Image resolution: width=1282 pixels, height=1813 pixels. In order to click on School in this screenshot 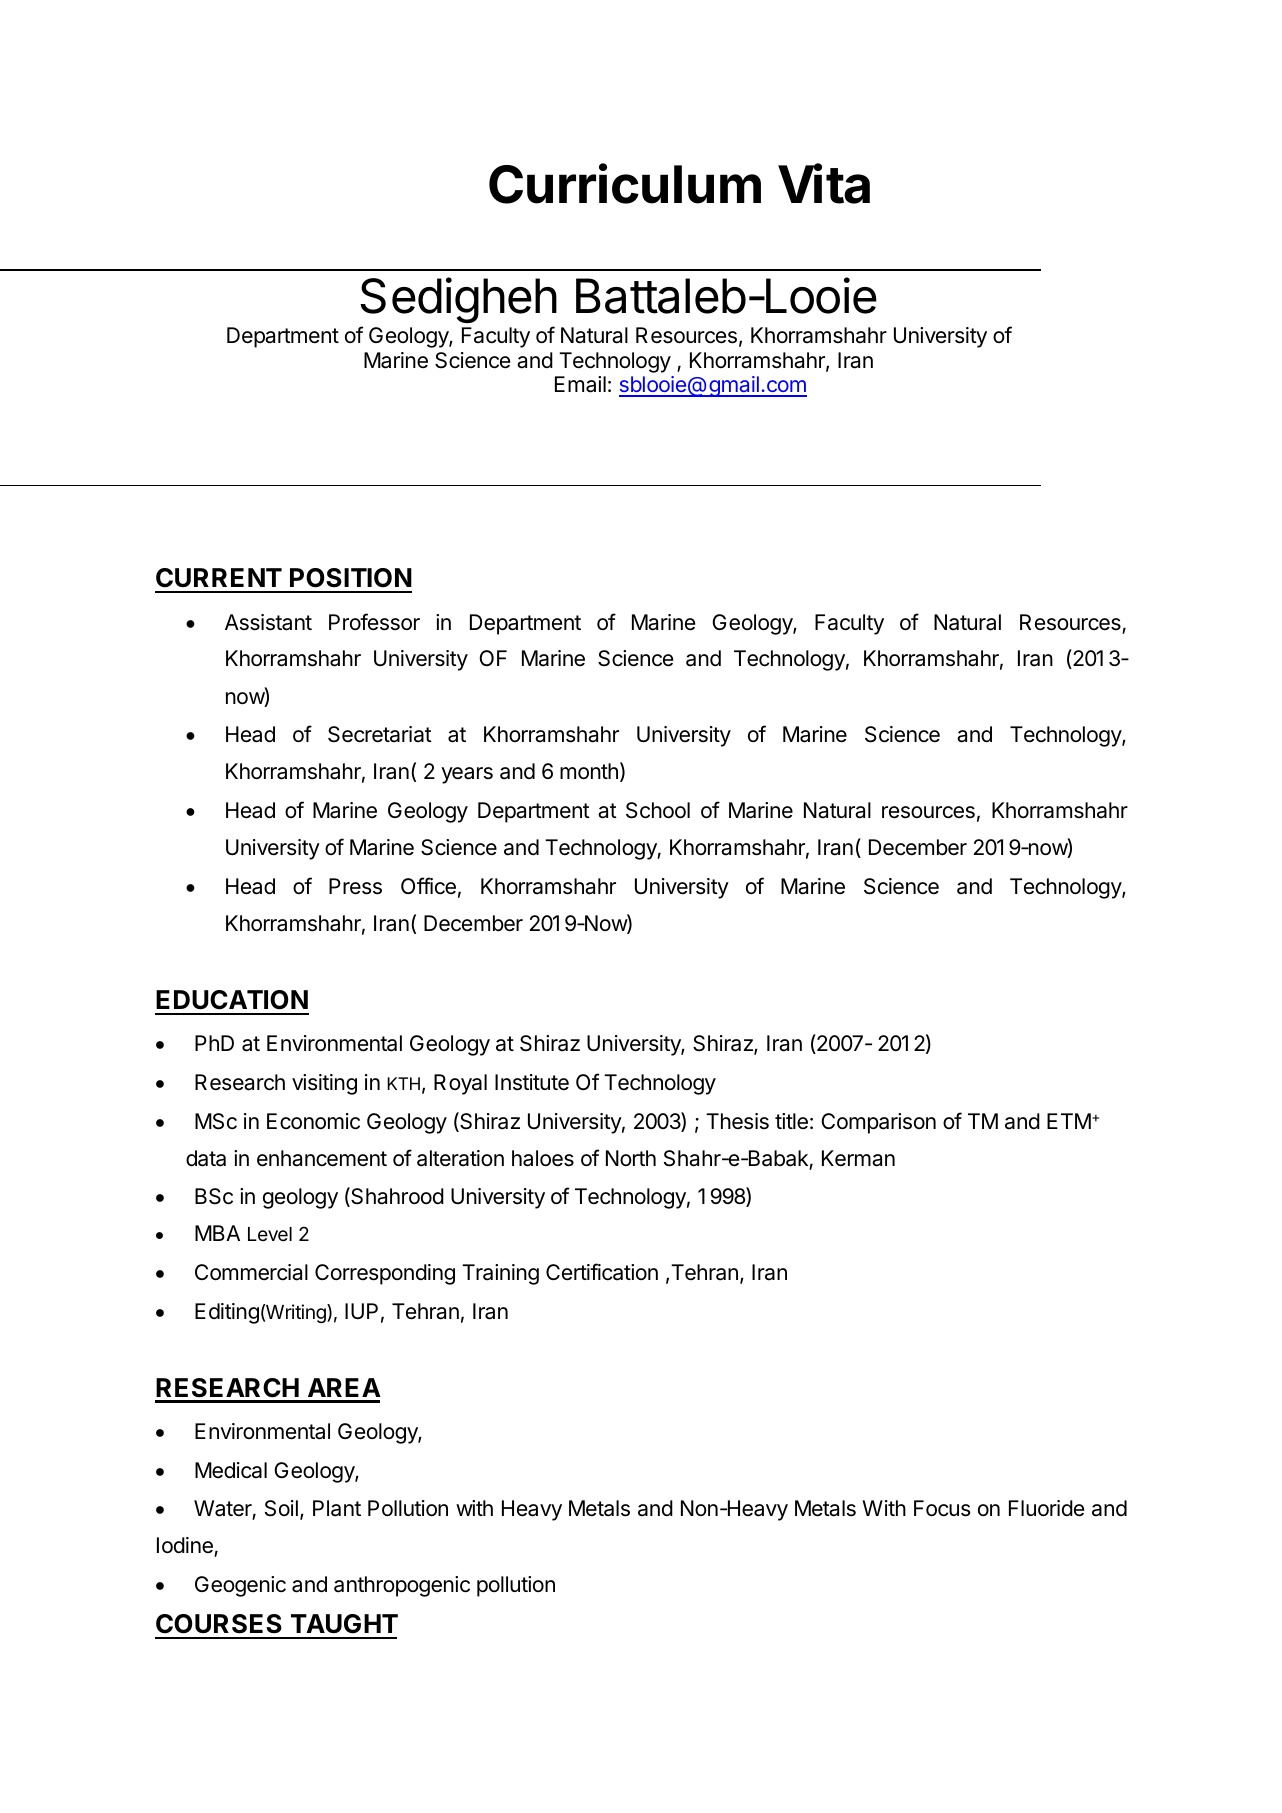, I will do `click(658, 810)`.
